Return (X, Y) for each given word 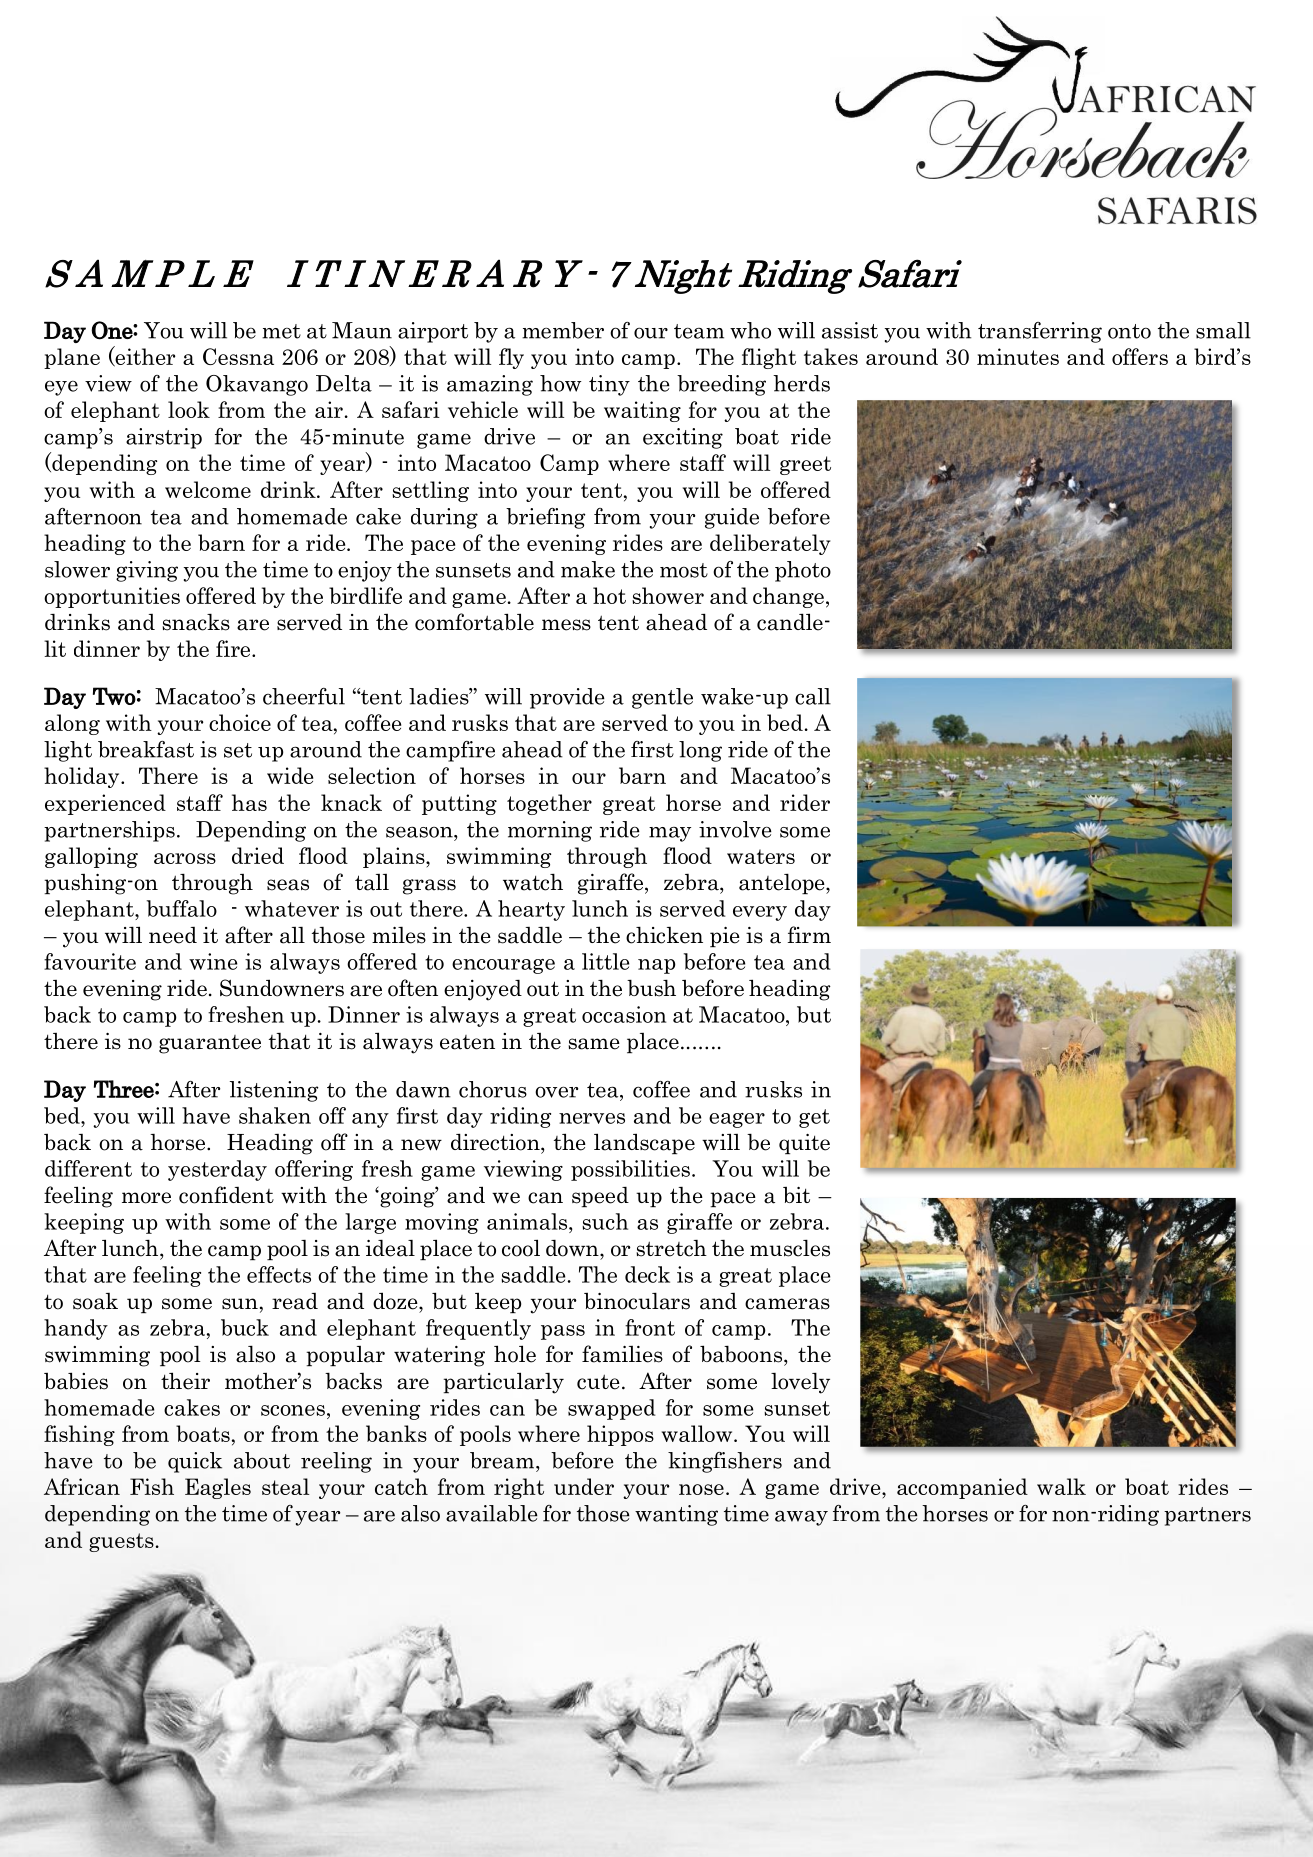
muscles (790, 1248)
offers (1140, 356)
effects (279, 1274)
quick (195, 1462)
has (249, 802)
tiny (609, 385)
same (594, 1044)
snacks (196, 622)
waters (761, 856)
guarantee (210, 1044)
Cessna (238, 356)
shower (668, 595)
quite (804, 1144)
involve (735, 829)
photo (803, 571)
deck (647, 1274)
